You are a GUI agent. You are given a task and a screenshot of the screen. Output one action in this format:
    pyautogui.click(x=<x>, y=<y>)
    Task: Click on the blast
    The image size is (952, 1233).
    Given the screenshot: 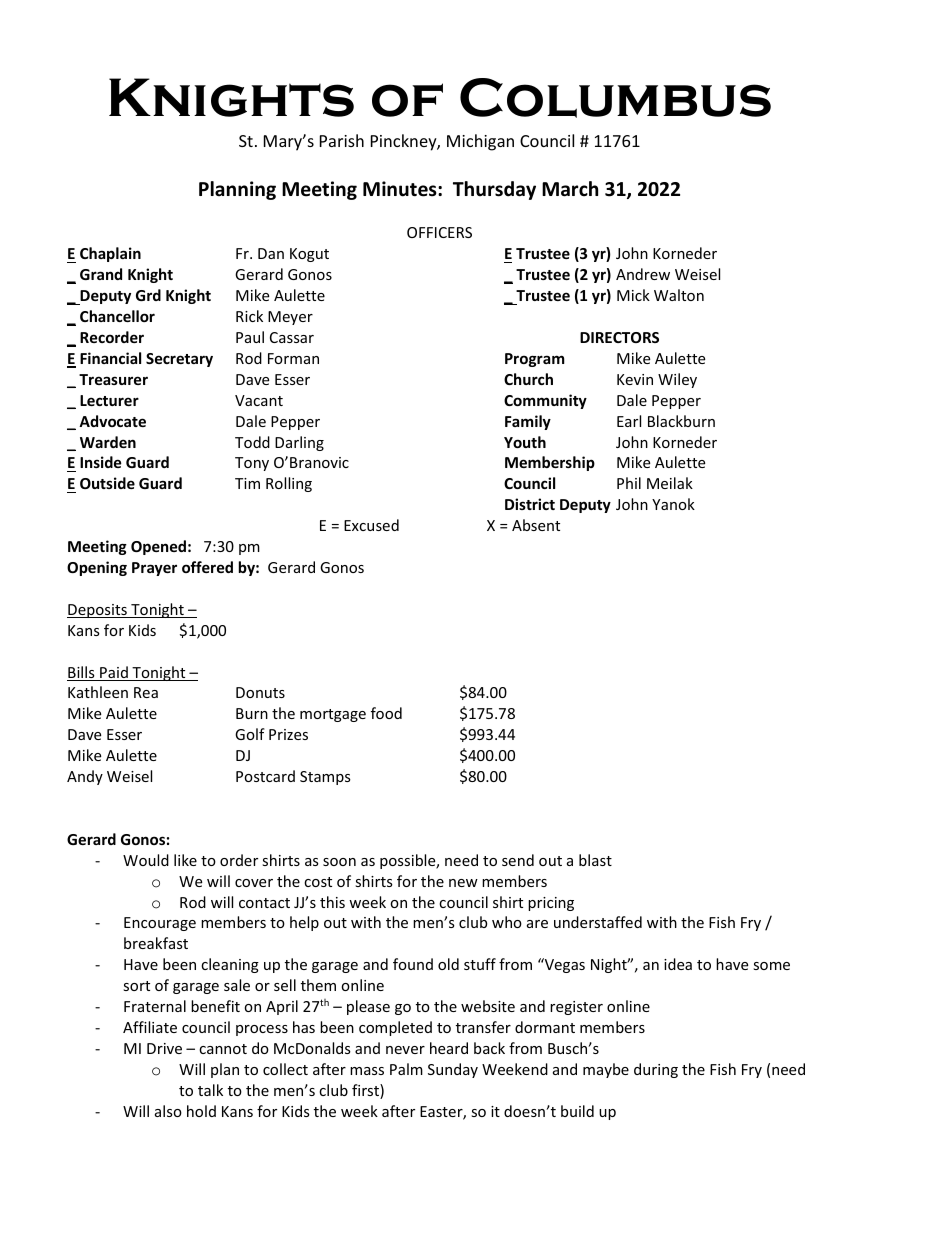 What is the action you would take?
    pyautogui.click(x=595, y=860)
